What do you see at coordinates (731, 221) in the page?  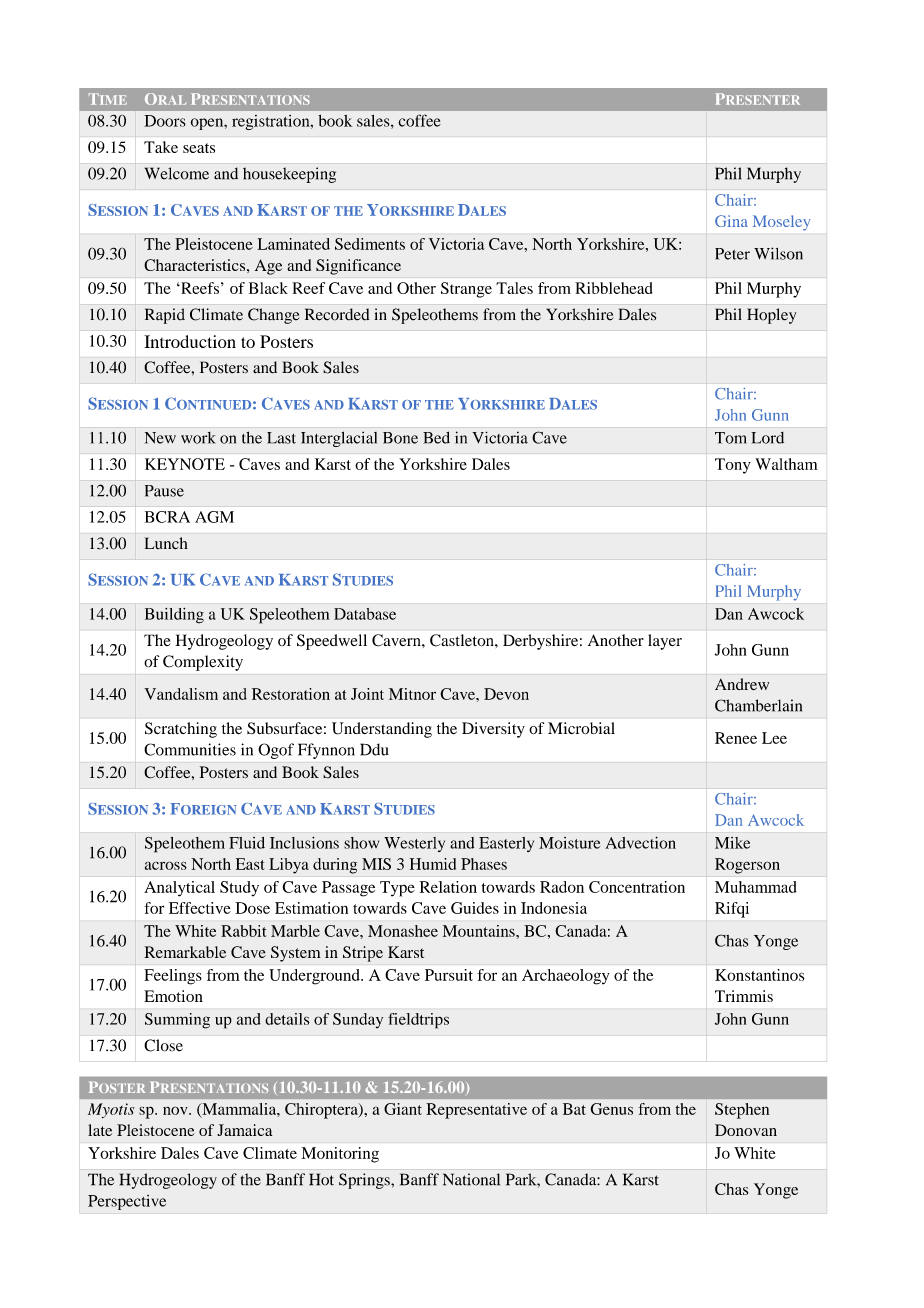 I see `Gina` at bounding box center [731, 221].
